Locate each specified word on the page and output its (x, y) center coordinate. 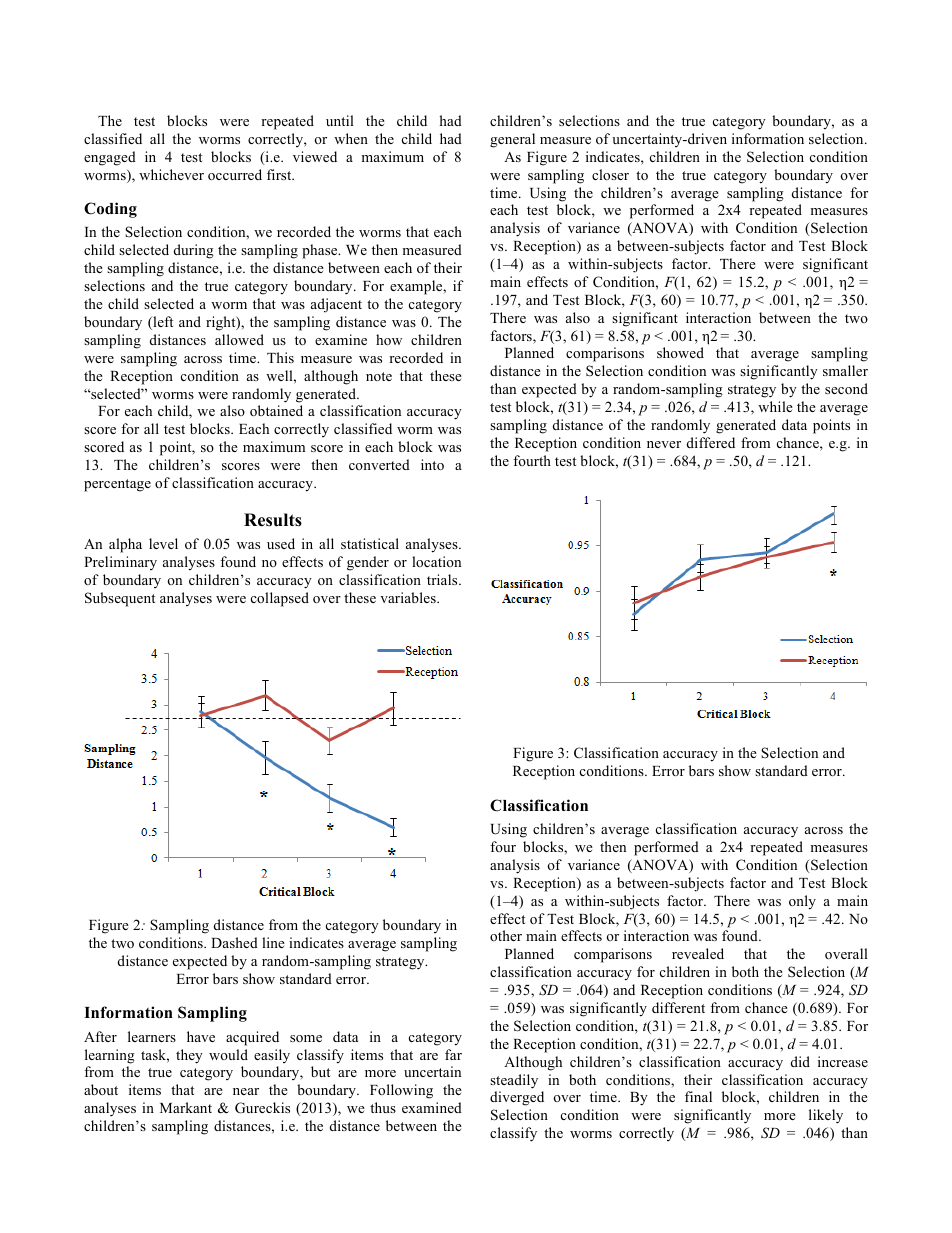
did (800, 1061)
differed (711, 442)
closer (610, 174)
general (512, 140)
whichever (171, 174)
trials (443, 579)
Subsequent (120, 599)
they (189, 1056)
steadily (514, 1081)
